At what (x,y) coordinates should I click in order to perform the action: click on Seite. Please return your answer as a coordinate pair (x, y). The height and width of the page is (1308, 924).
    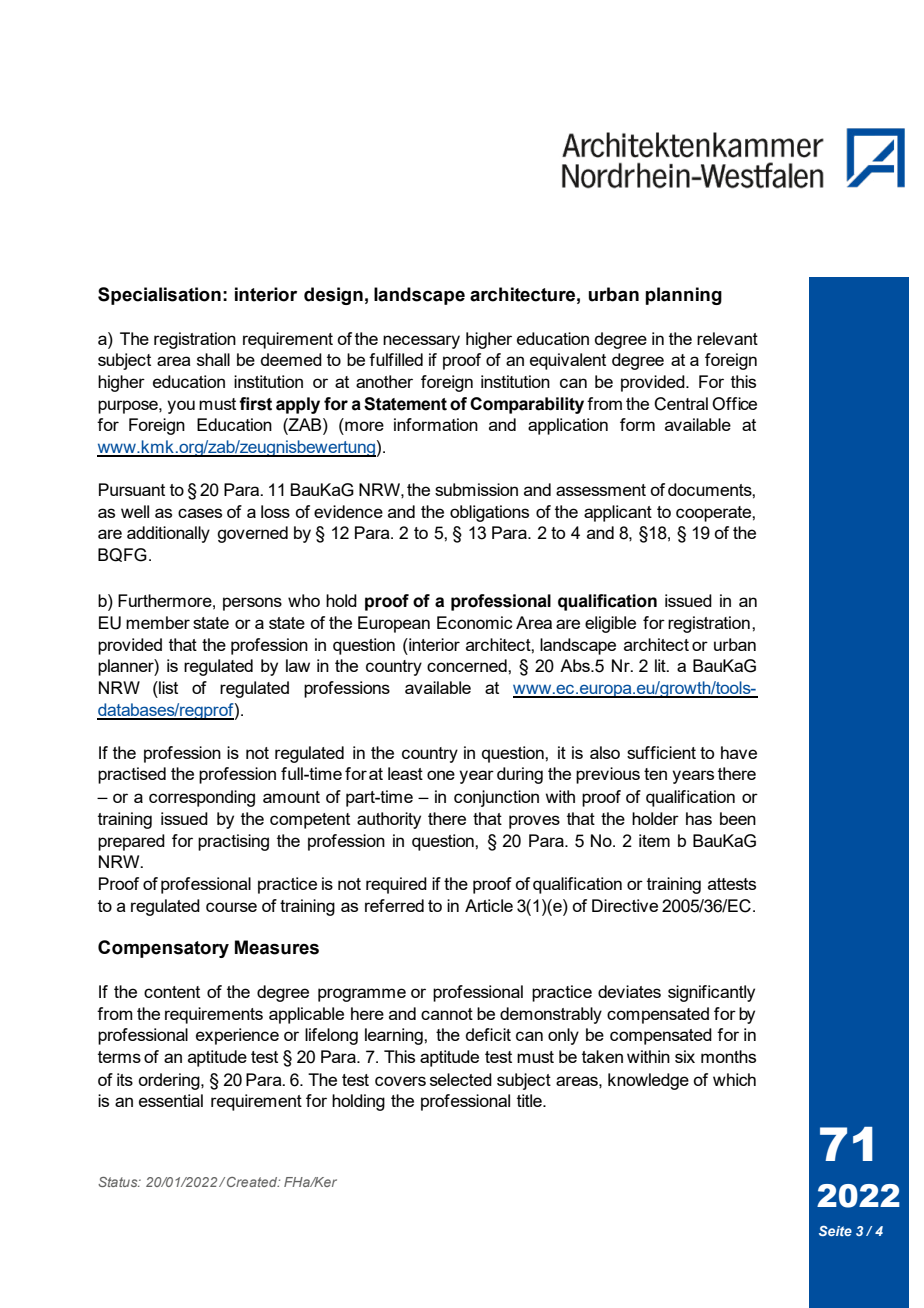
    Looking at the image, I should click on (835, 1231).
